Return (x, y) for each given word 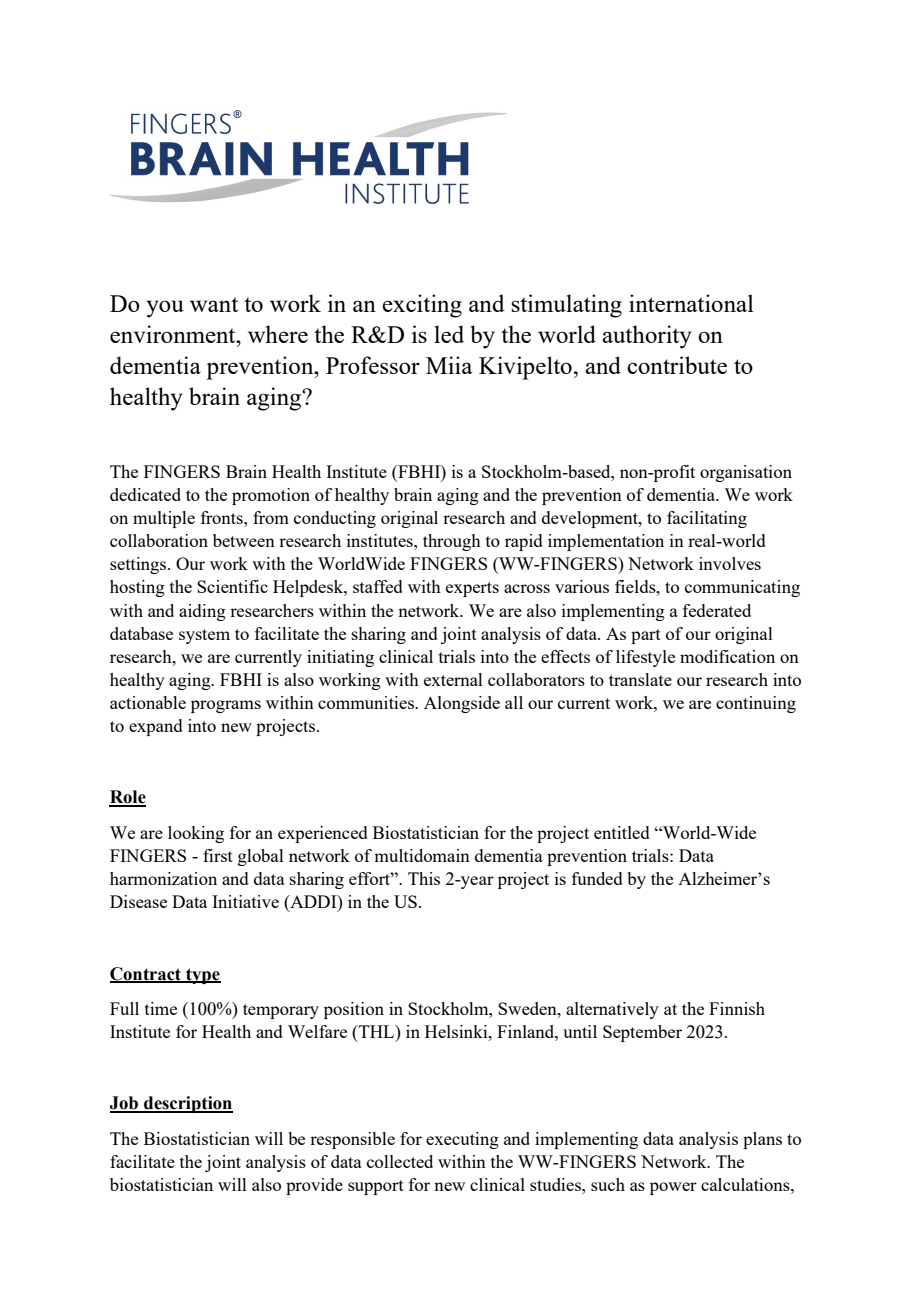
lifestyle (645, 658)
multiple (164, 519)
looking (196, 834)
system (204, 636)
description (187, 1104)
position (354, 1010)
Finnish (737, 1008)
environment (174, 334)
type (202, 976)
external (453, 679)
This (424, 878)
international (691, 303)
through (452, 542)
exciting (422, 306)
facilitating (707, 519)
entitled (622, 832)
